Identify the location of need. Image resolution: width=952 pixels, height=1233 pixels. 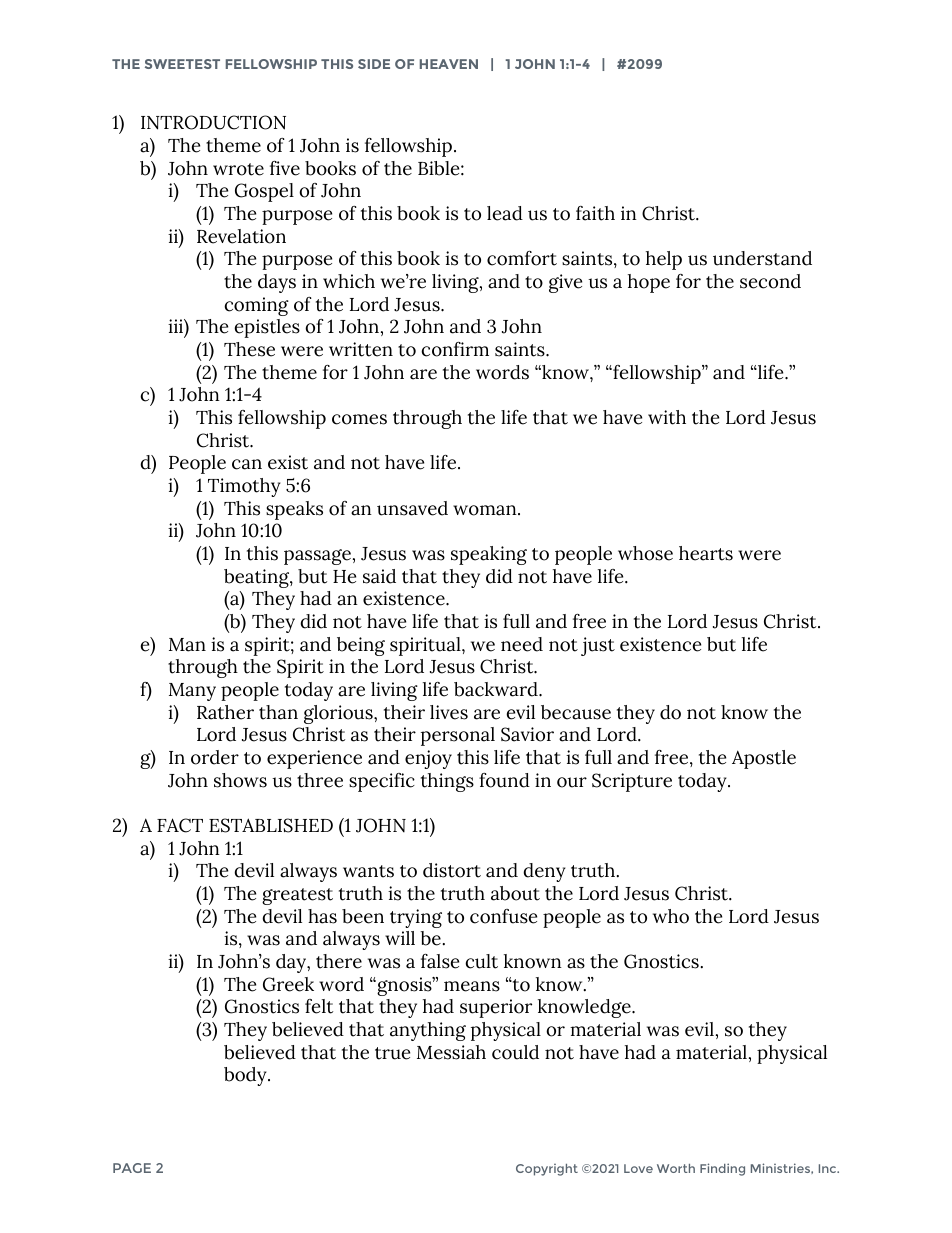
(522, 644).
